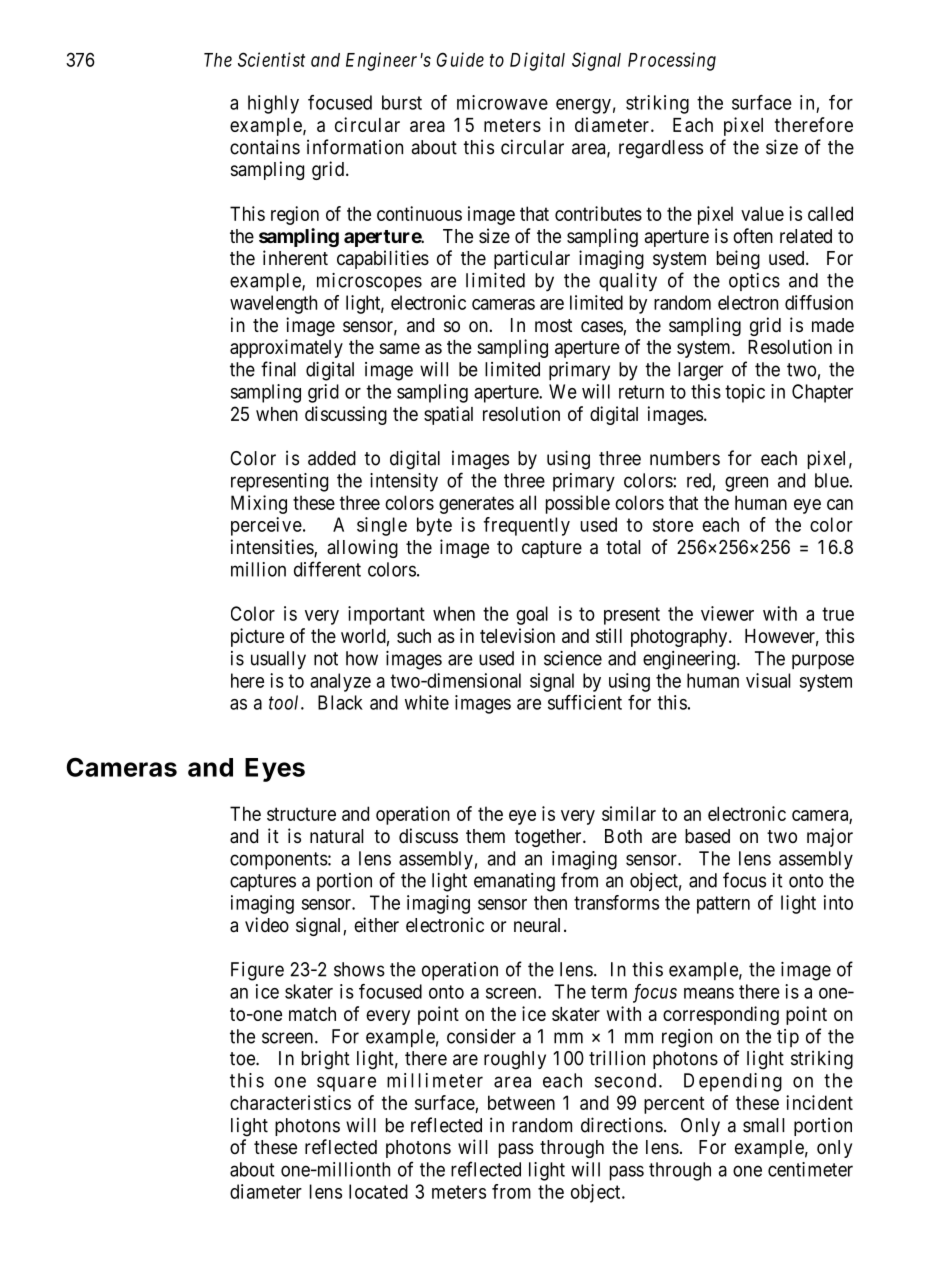  What do you see at coordinates (672, 61) in the screenshot?
I see `Processing` at bounding box center [672, 61].
